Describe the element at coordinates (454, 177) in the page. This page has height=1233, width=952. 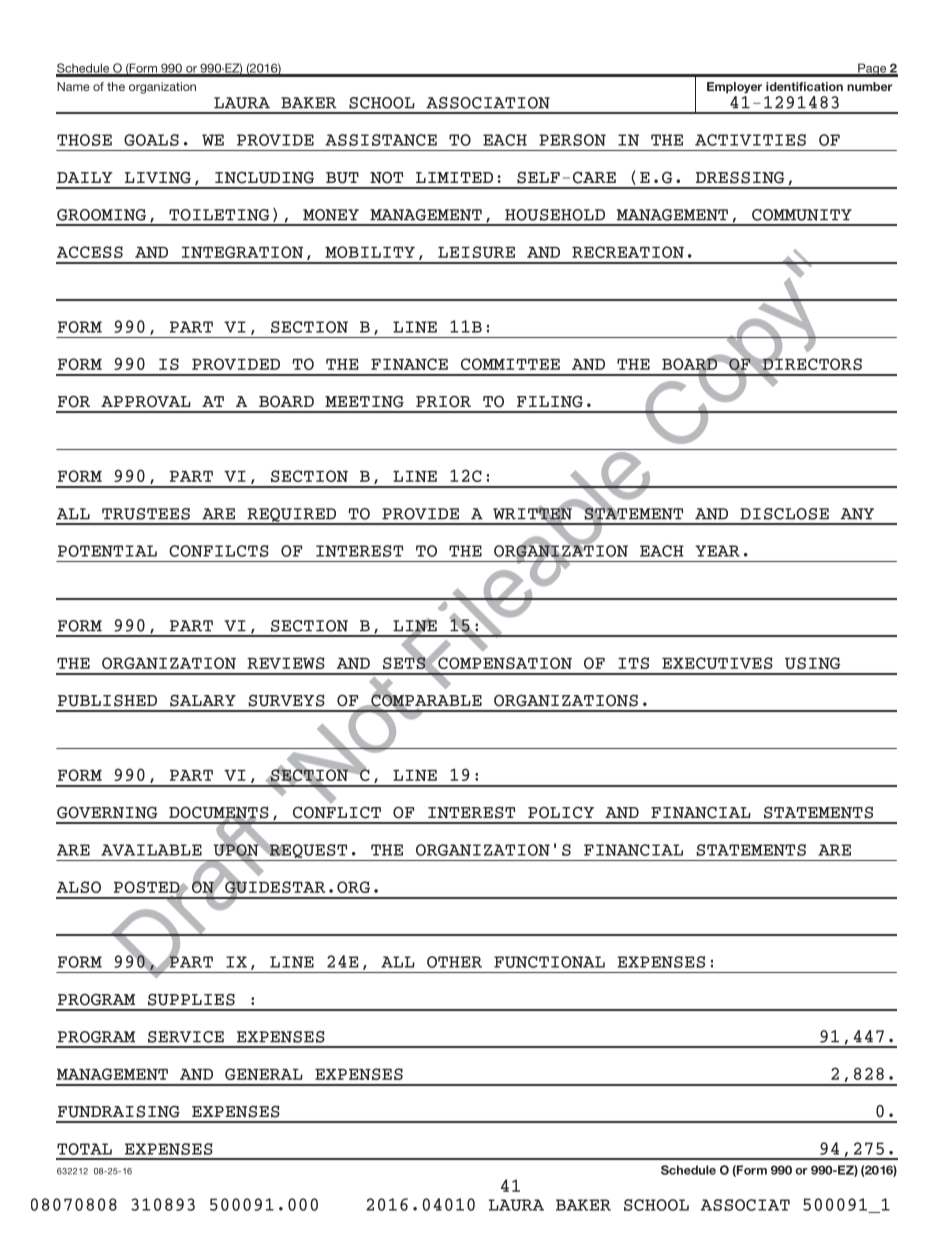
I see `LIMITED` at that location.
